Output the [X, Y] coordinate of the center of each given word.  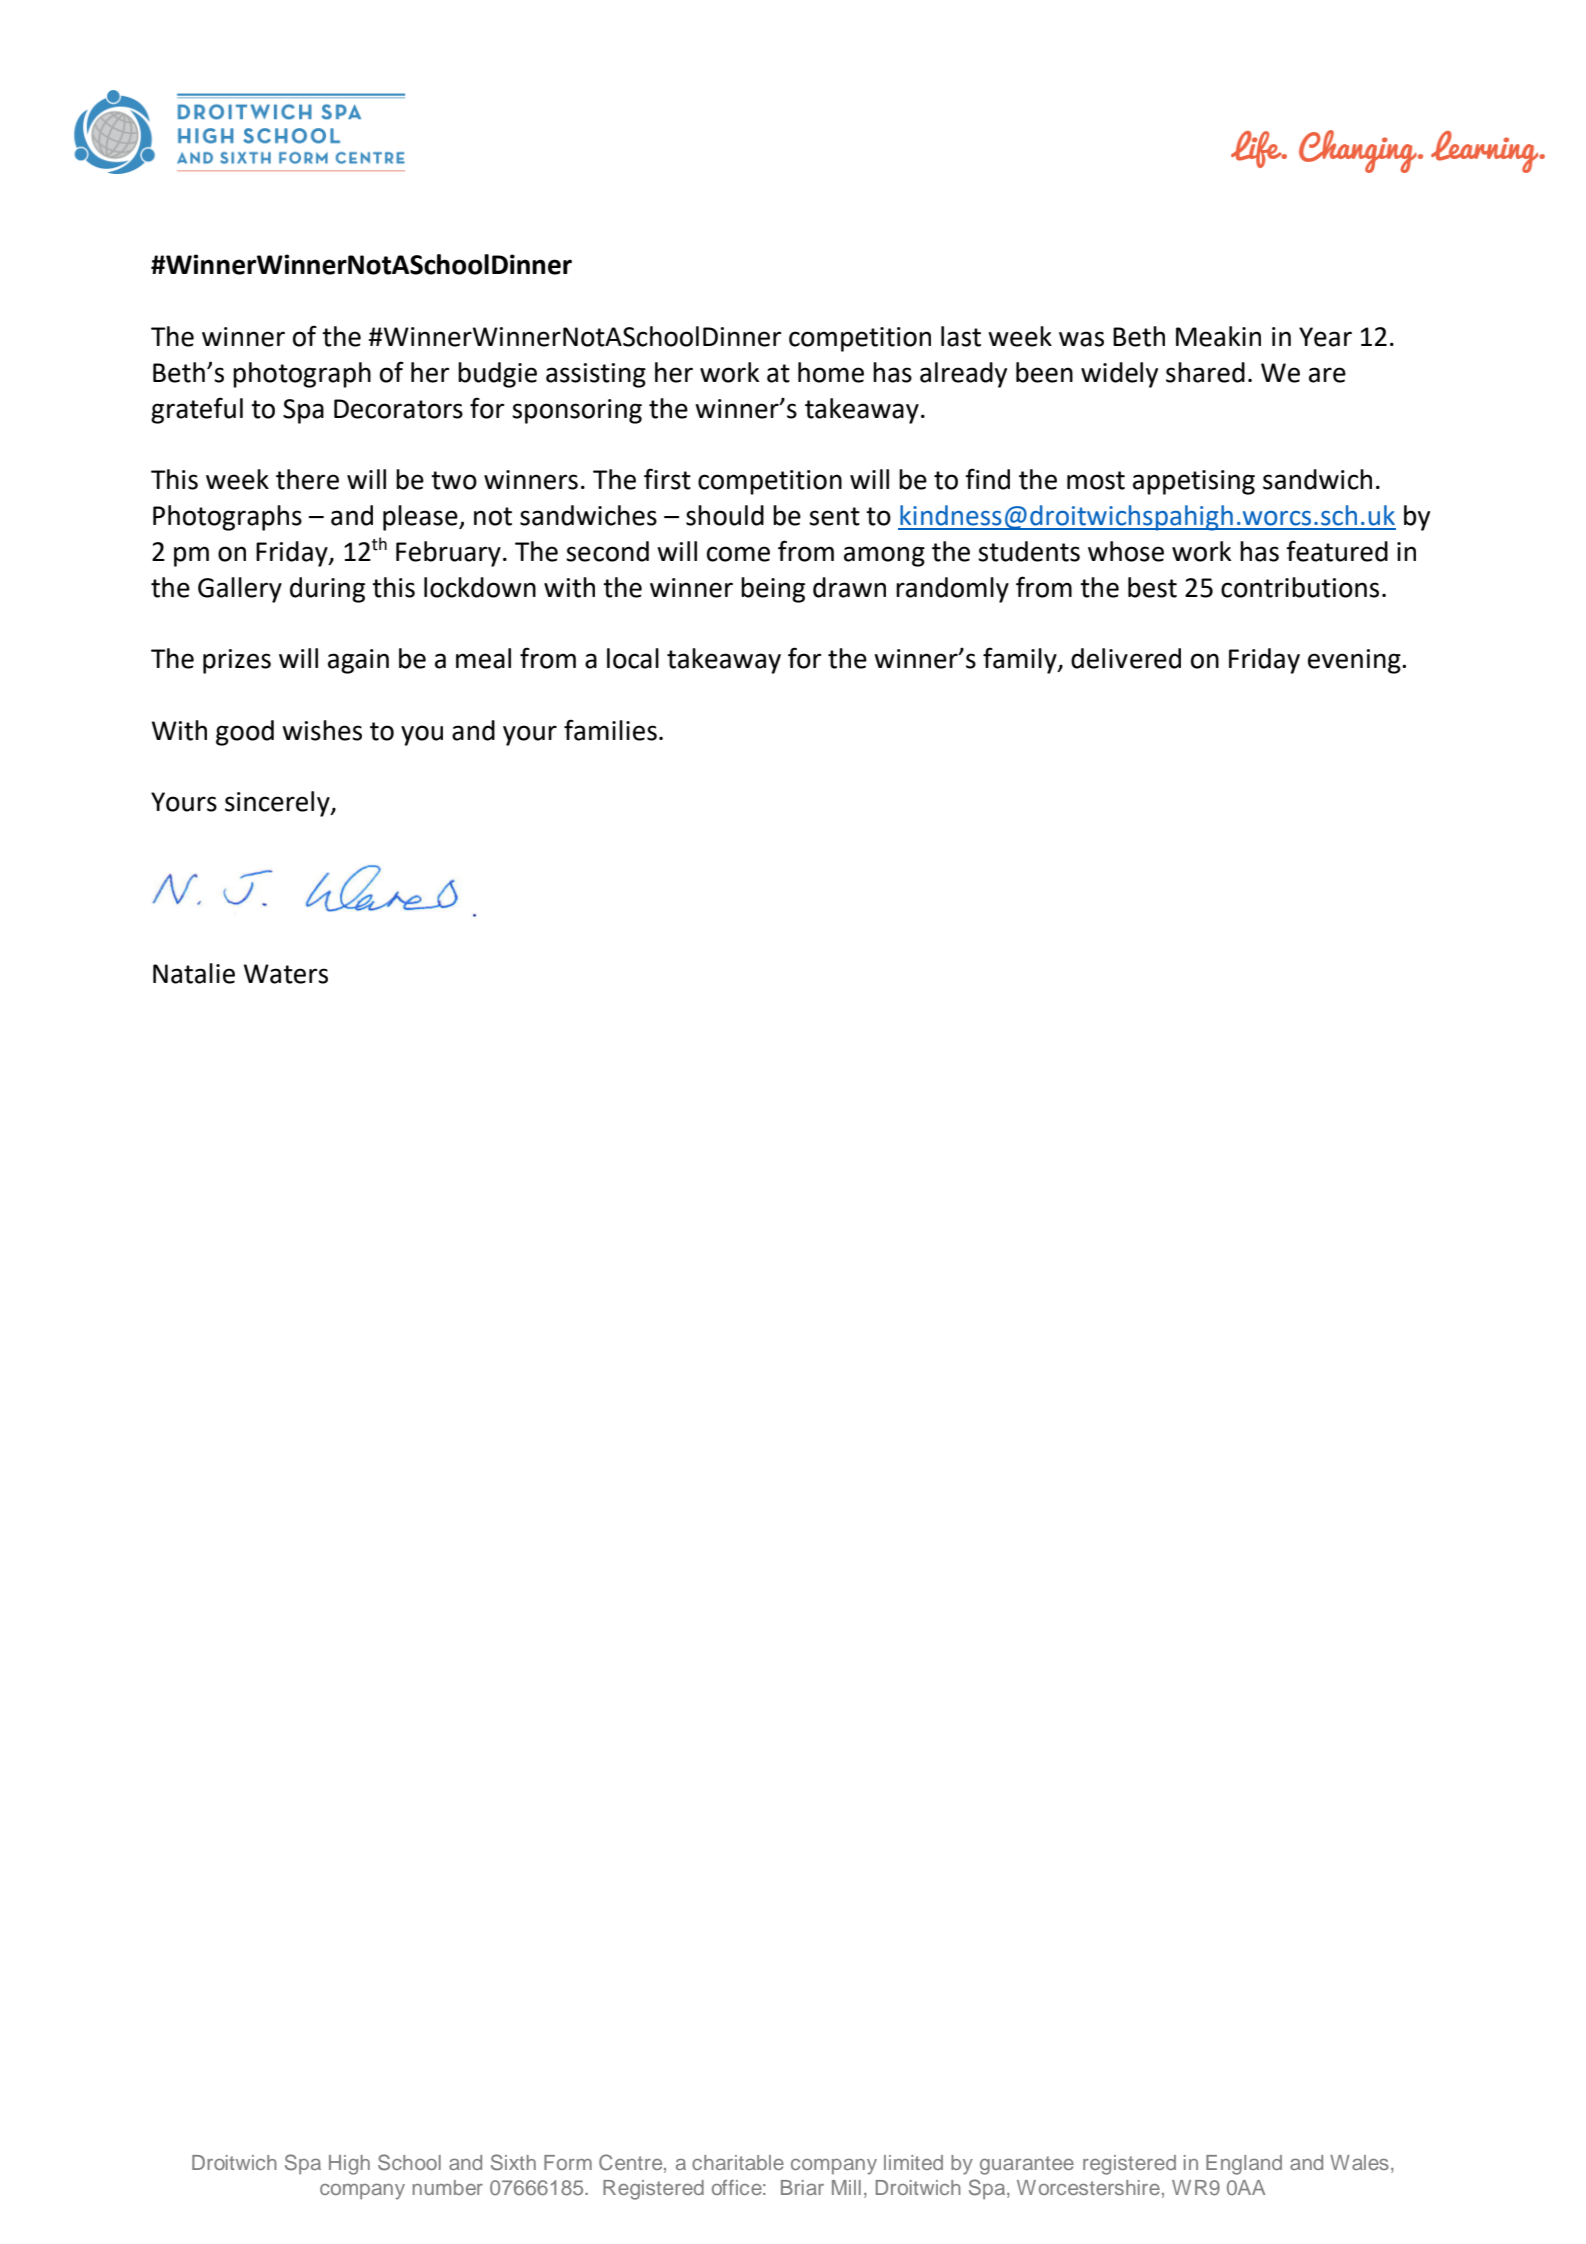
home [831, 372]
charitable [738, 2162]
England [1244, 2165]
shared [1205, 372]
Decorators [398, 409]
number [448, 2187]
